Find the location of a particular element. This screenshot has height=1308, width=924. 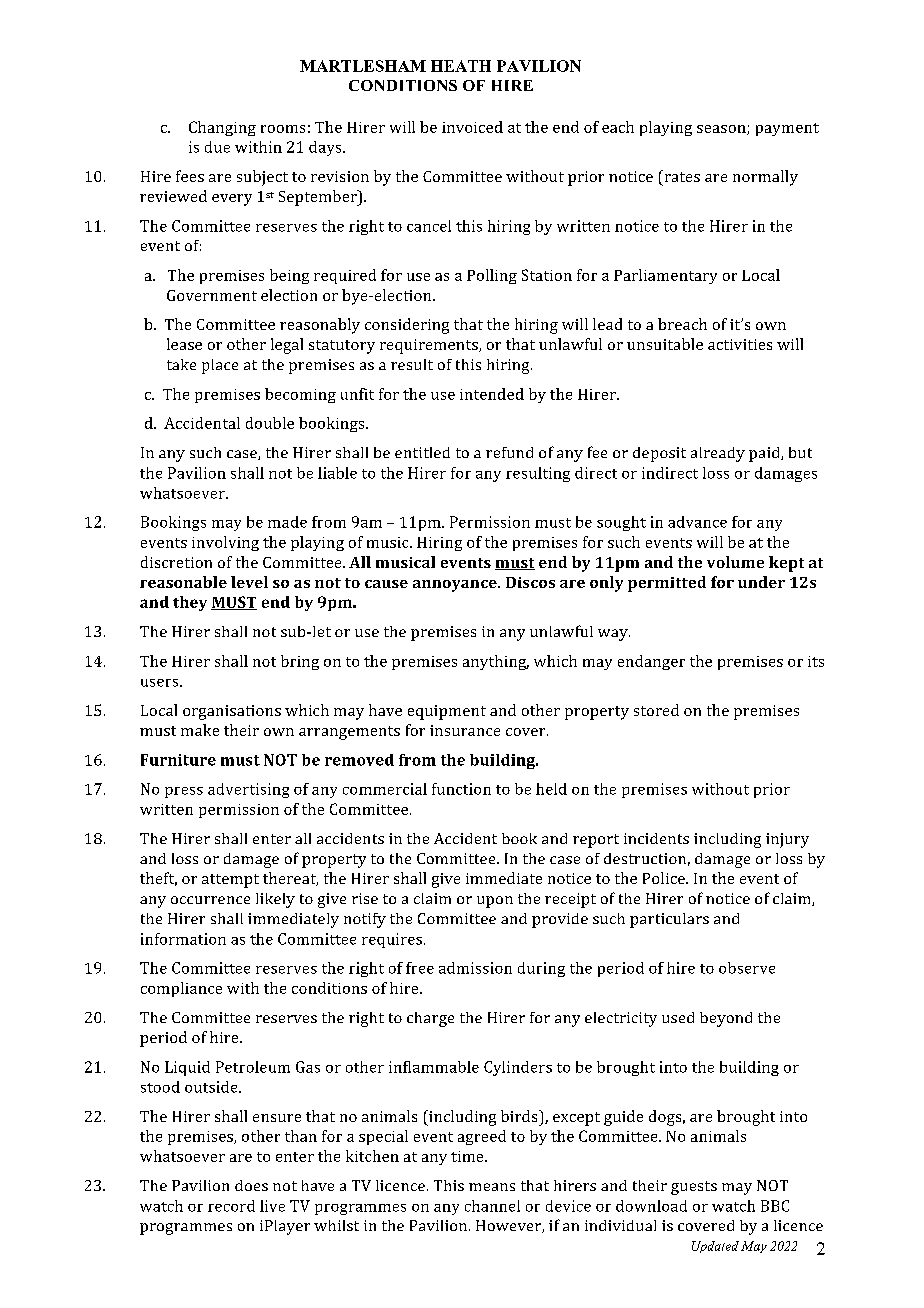

invoiced is located at coordinates (472, 127).
